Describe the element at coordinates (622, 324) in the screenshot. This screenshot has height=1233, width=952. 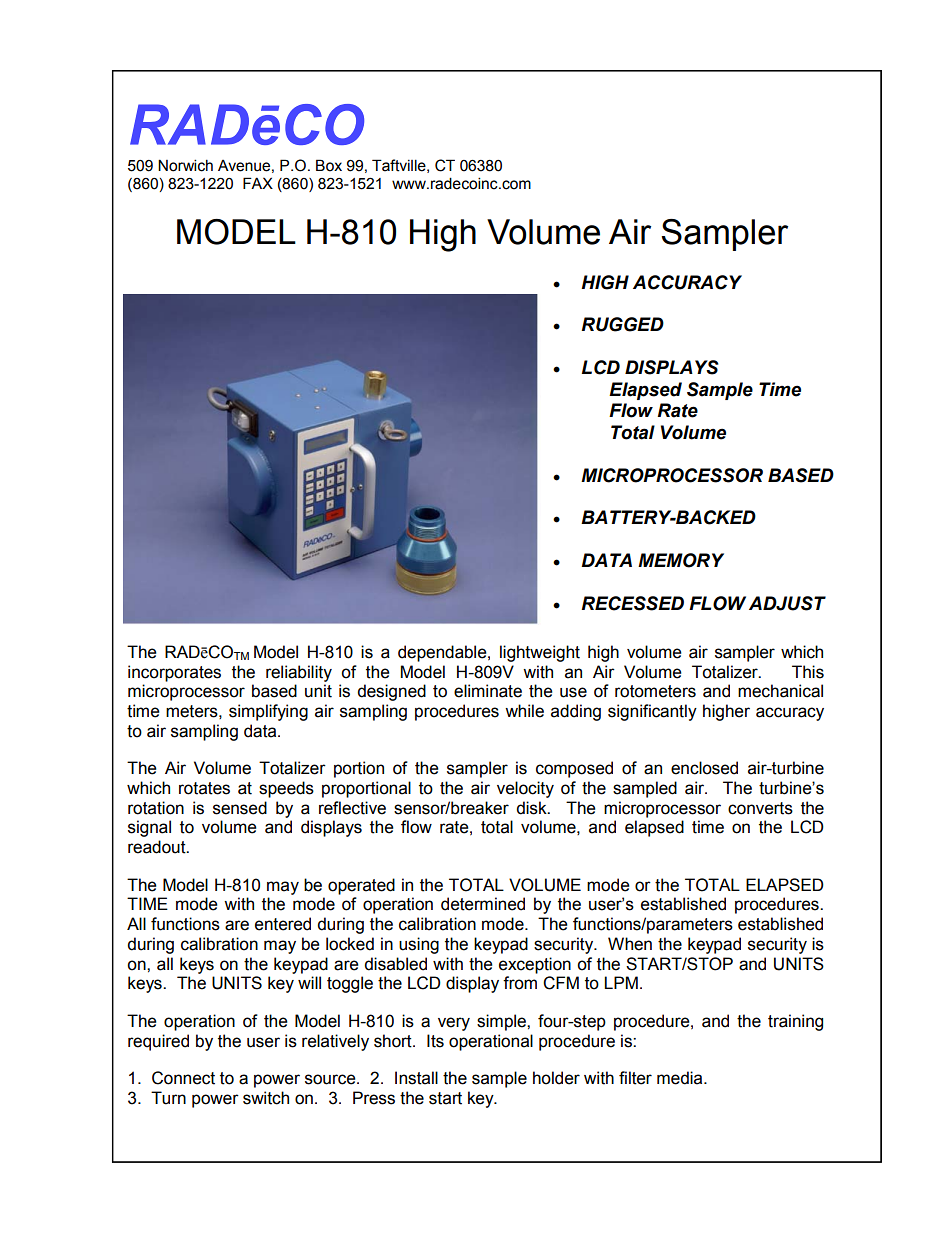
I see `RUGGED` at that location.
